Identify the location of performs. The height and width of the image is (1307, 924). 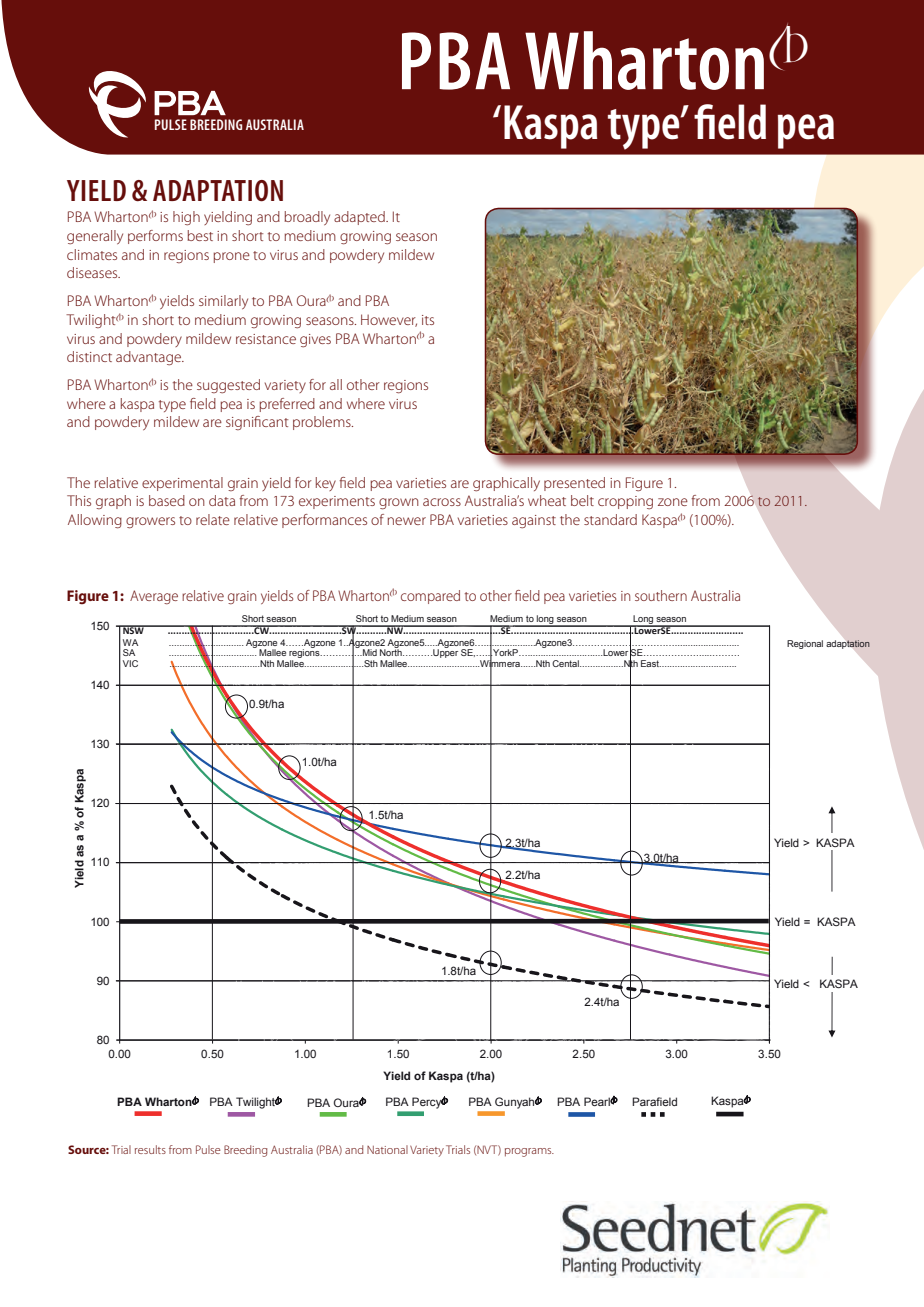
(155, 237).
